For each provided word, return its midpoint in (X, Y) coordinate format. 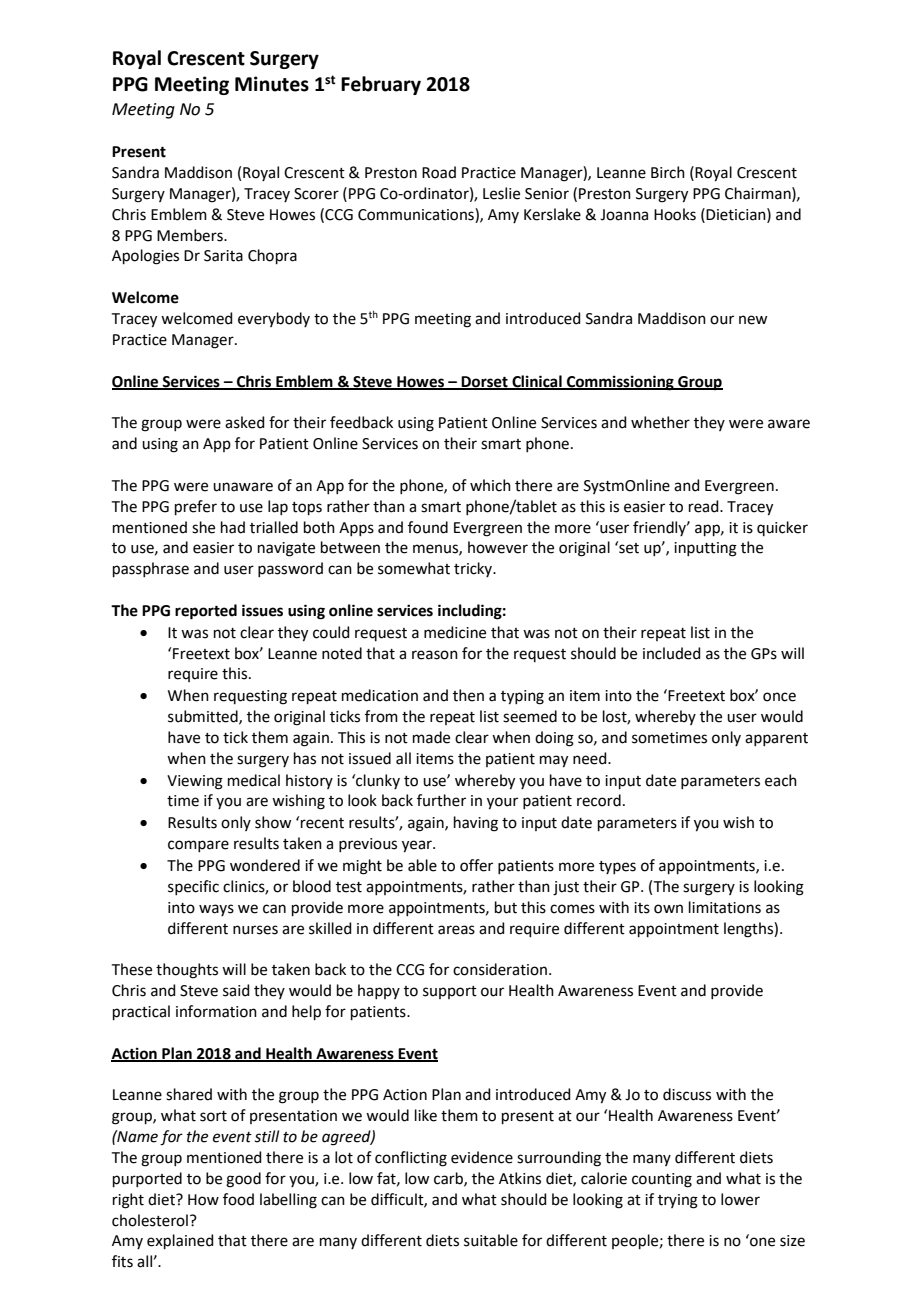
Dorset (485, 382)
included (672, 653)
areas (456, 930)
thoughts (187, 971)
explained (180, 1241)
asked (245, 422)
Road (439, 172)
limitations (725, 907)
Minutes (272, 84)
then (468, 695)
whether (660, 422)
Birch (668, 172)
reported (206, 612)
